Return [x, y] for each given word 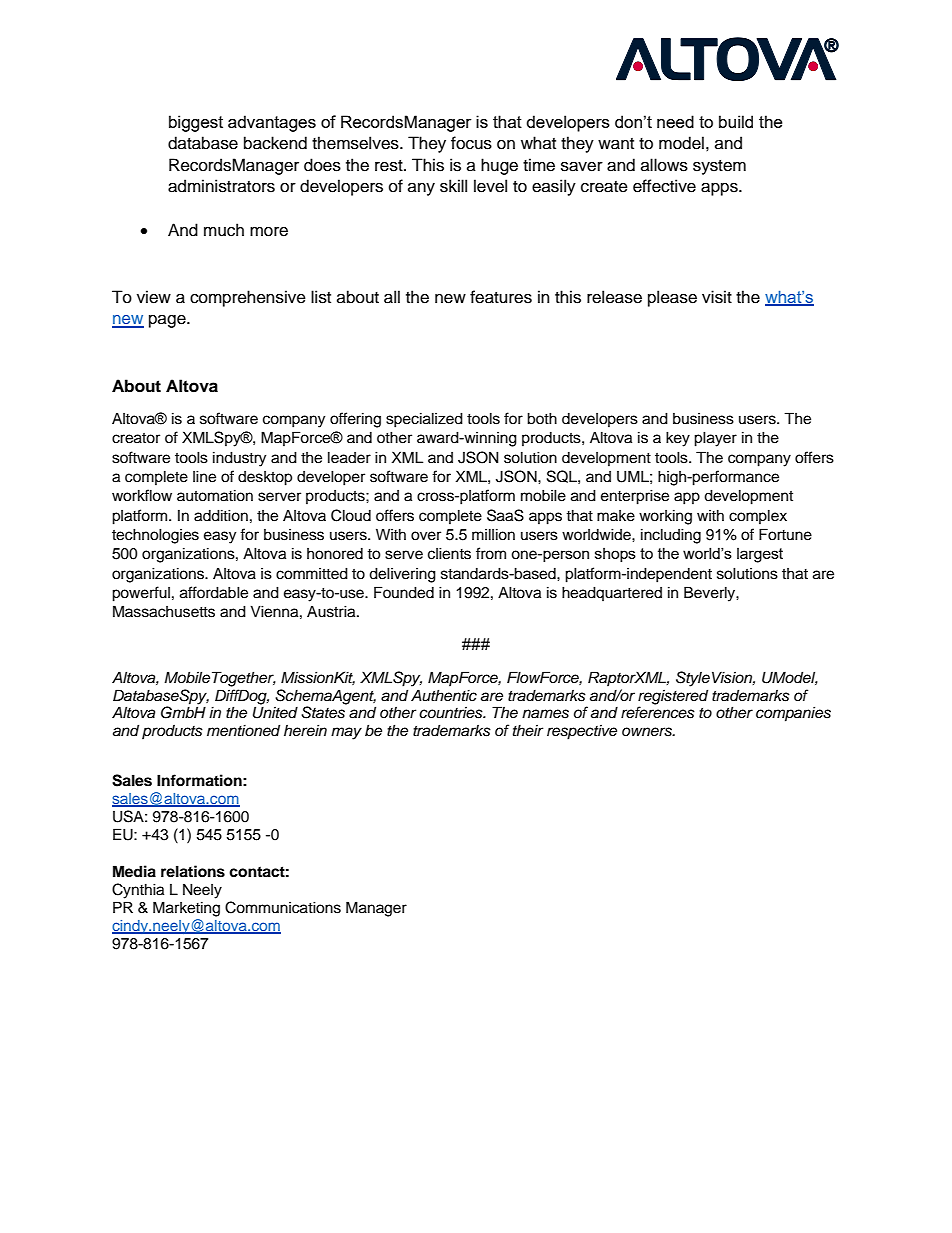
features [501, 297]
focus [471, 143]
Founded [404, 592]
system [719, 167]
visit [717, 297]
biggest [196, 123]
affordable [214, 592]
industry [239, 459]
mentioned [243, 730]
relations [193, 871]
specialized [424, 420]
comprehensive [248, 298]
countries [452, 713]
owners [648, 732]
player [715, 439]
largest [760, 555]
